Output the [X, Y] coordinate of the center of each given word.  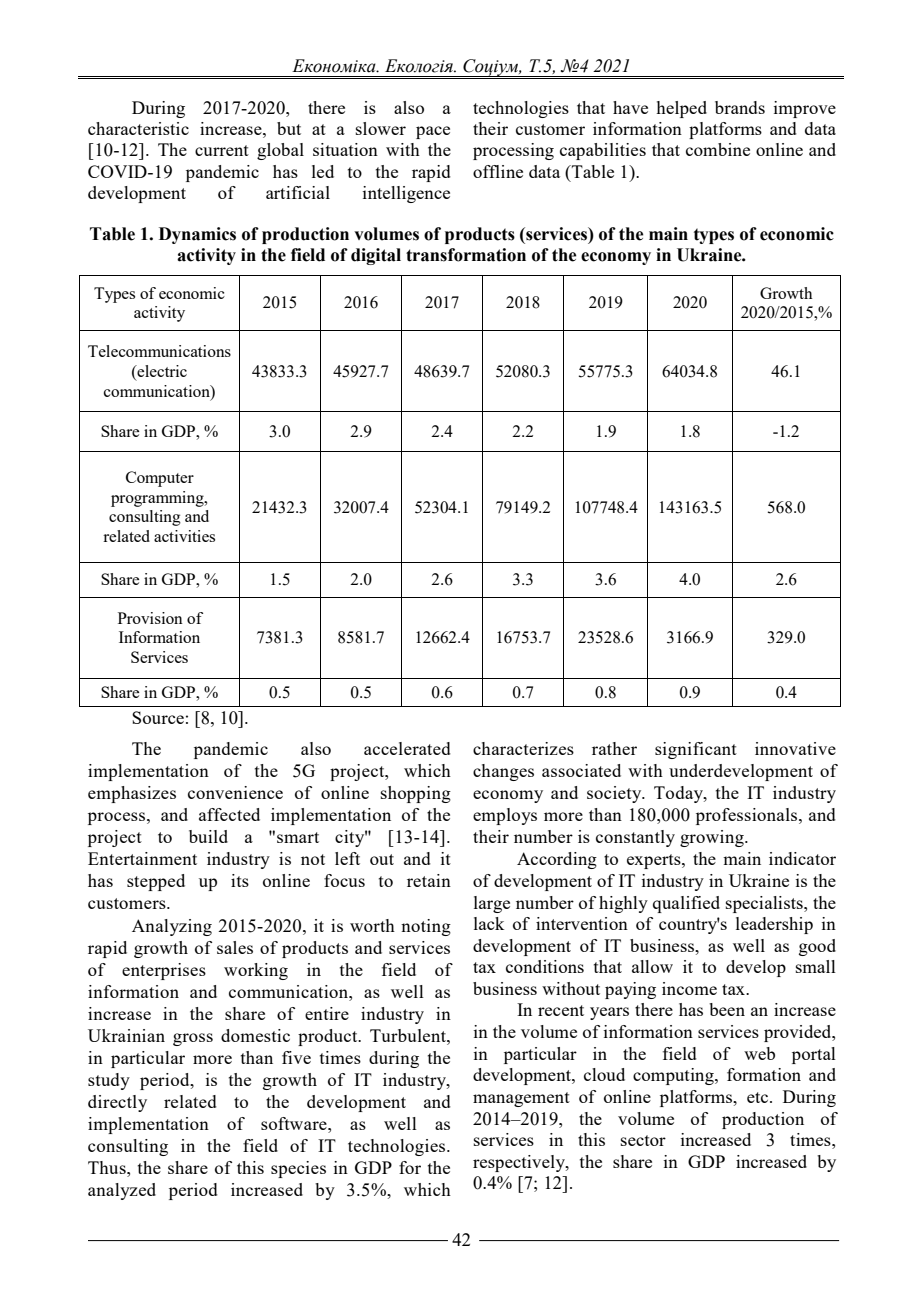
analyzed [122, 1191]
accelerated [407, 748]
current [222, 150]
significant [696, 750]
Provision [150, 618]
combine [718, 149]
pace [433, 132]
